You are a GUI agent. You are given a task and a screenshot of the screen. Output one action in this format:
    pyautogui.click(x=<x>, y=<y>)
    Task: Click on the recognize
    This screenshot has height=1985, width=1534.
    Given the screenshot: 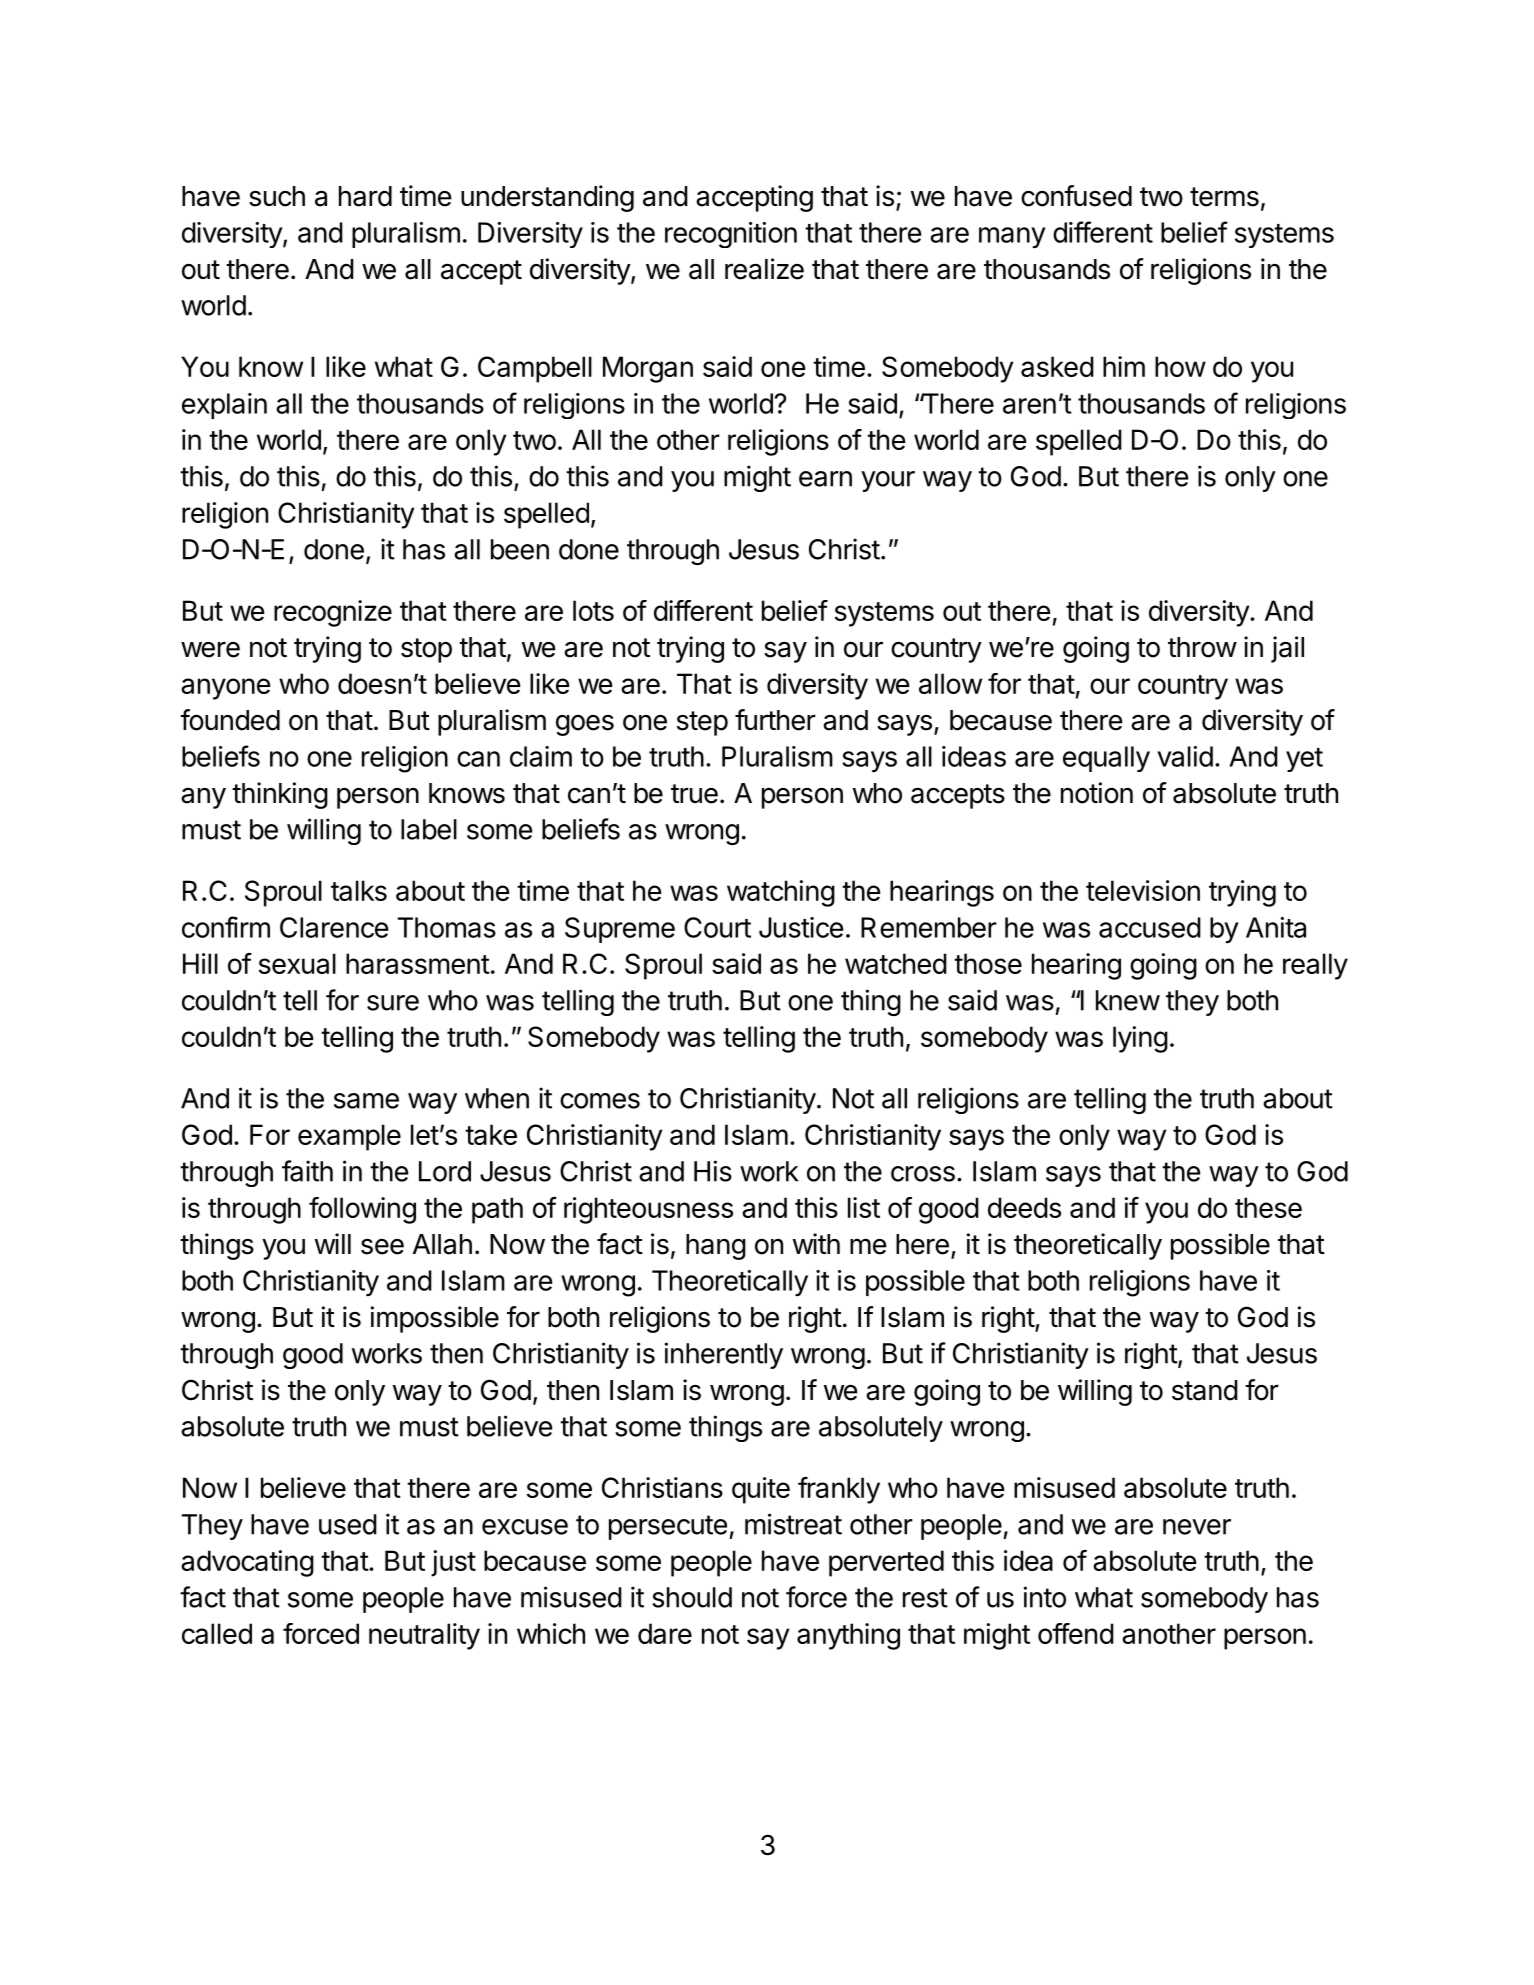 What is the action you would take?
    pyautogui.click(x=333, y=613)
